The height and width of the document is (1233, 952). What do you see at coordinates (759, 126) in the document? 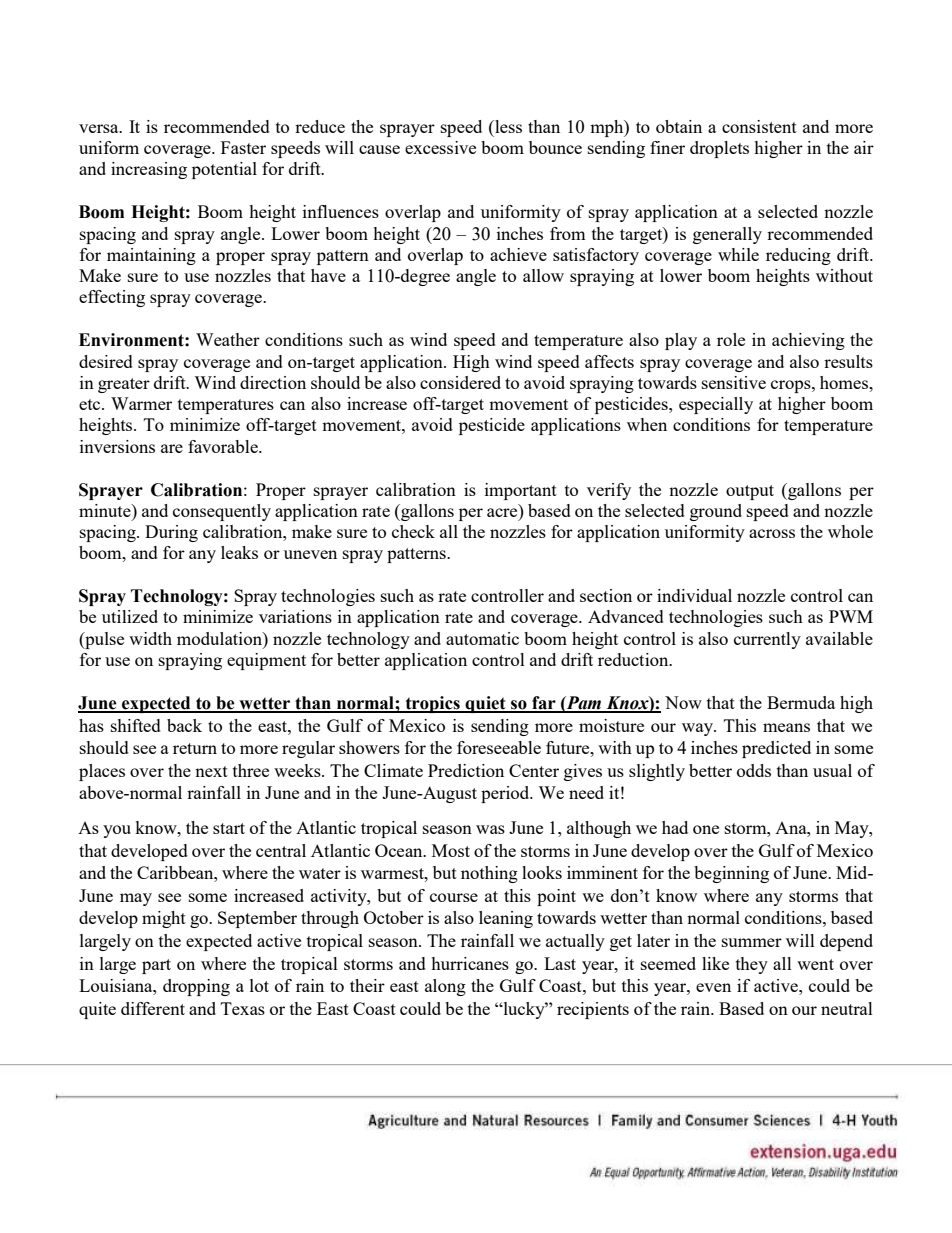
I see `consistent` at bounding box center [759, 126].
